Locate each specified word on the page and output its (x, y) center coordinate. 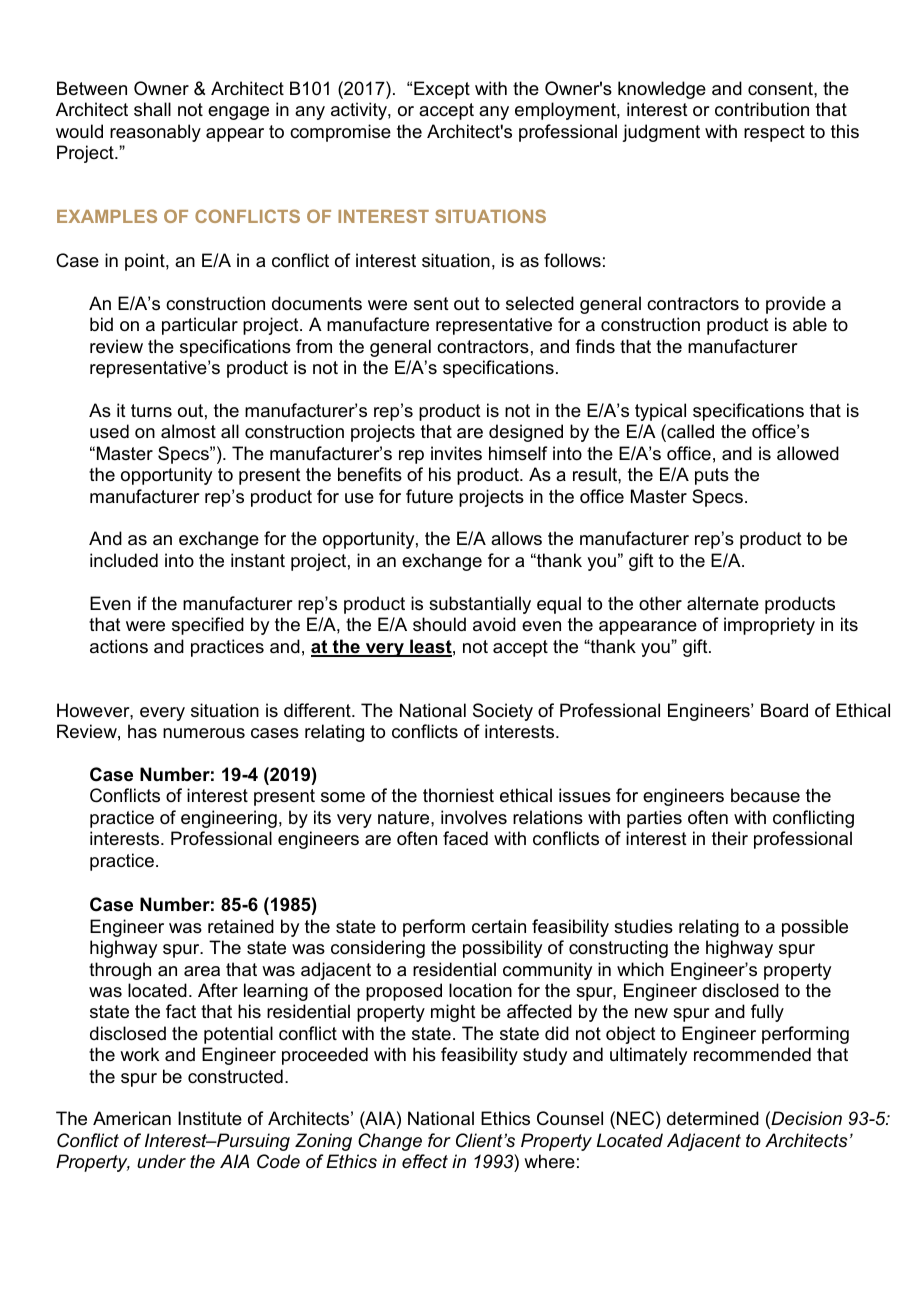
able (810, 324)
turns (151, 411)
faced (465, 838)
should (439, 624)
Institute (210, 1118)
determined (713, 1118)
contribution (762, 109)
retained (241, 926)
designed (526, 433)
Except (442, 90)
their (730, 838)
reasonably (155, 133)
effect (425, 1161)
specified (208, 626)
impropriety (769, 626)
